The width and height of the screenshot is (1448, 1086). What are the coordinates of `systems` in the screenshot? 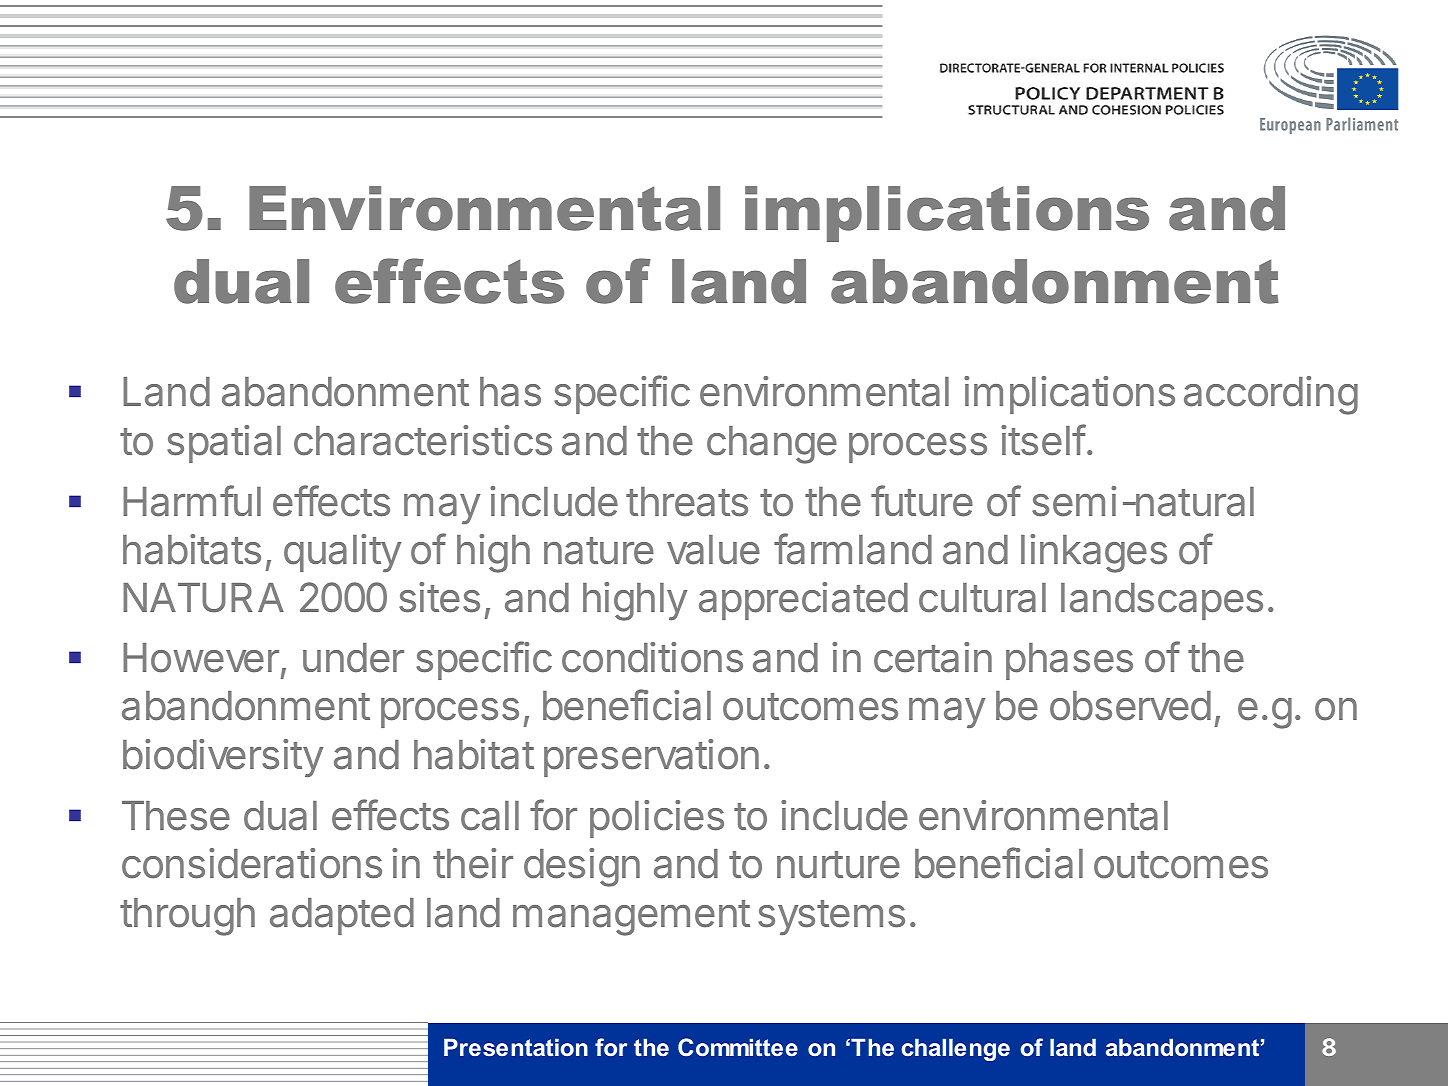 It's located at (831, 917).
